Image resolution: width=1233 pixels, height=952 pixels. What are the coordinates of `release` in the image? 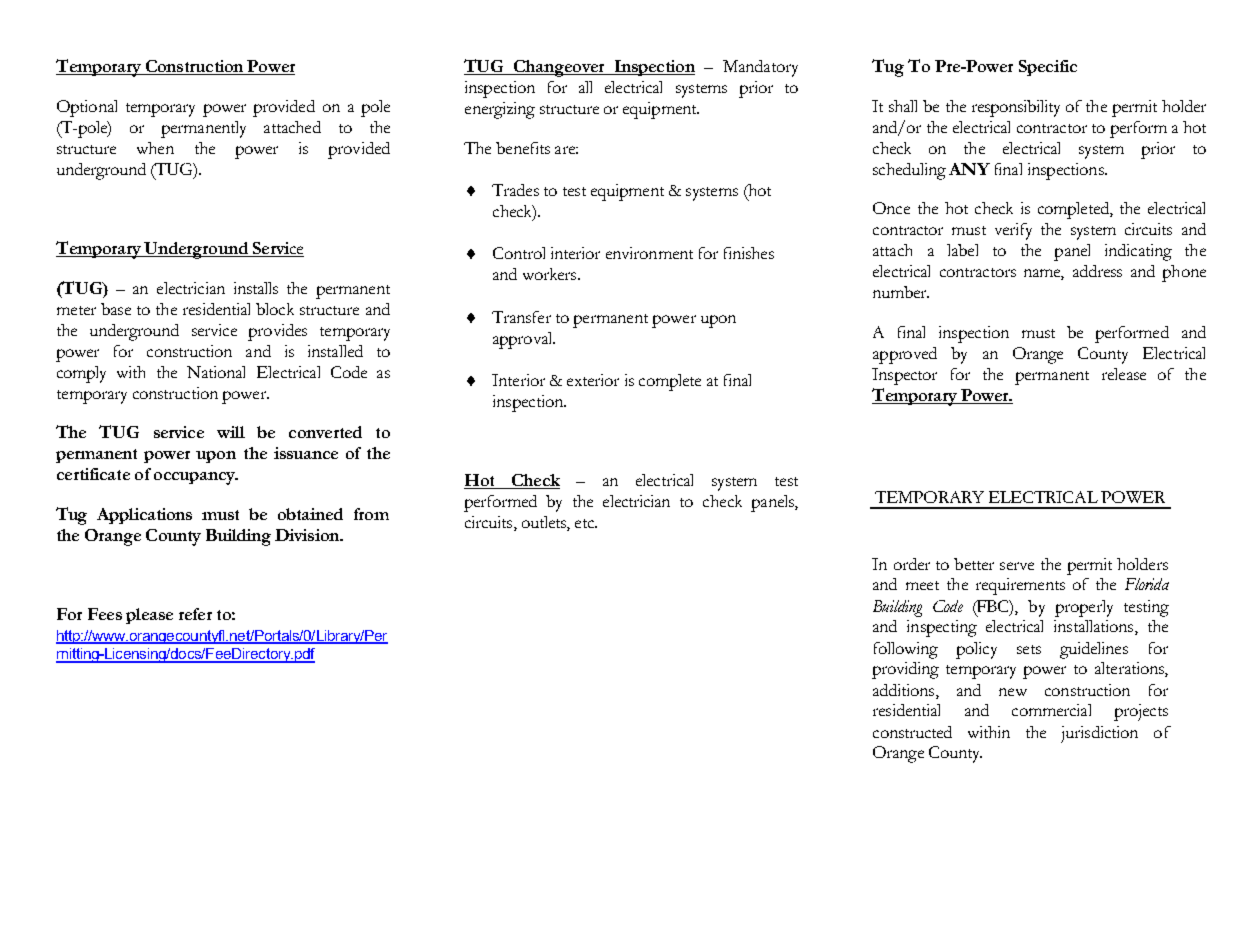 It's located at (1124, 374).
